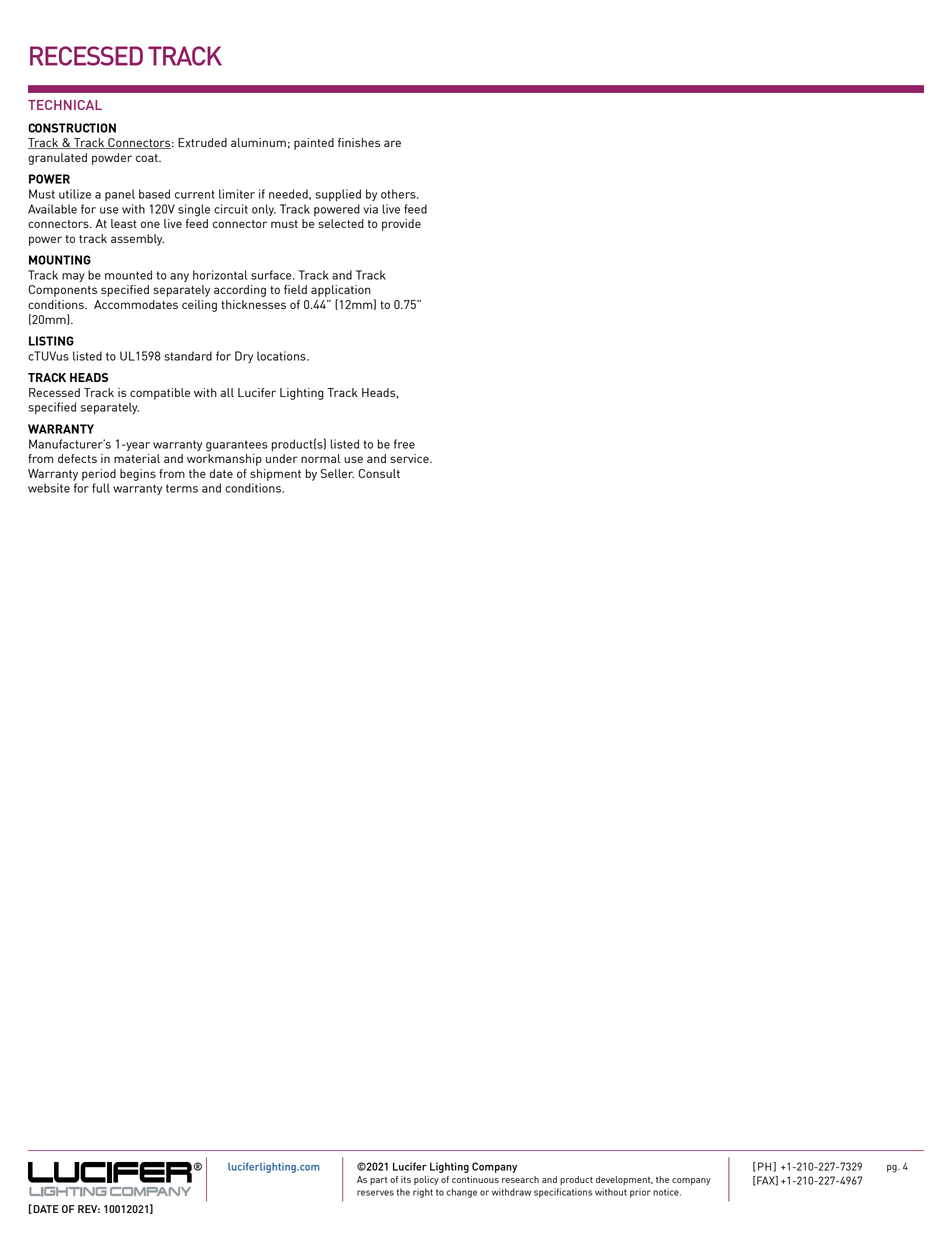 The height and width of the document is (1233, 952). I want to click on service, so click(410, 458).
